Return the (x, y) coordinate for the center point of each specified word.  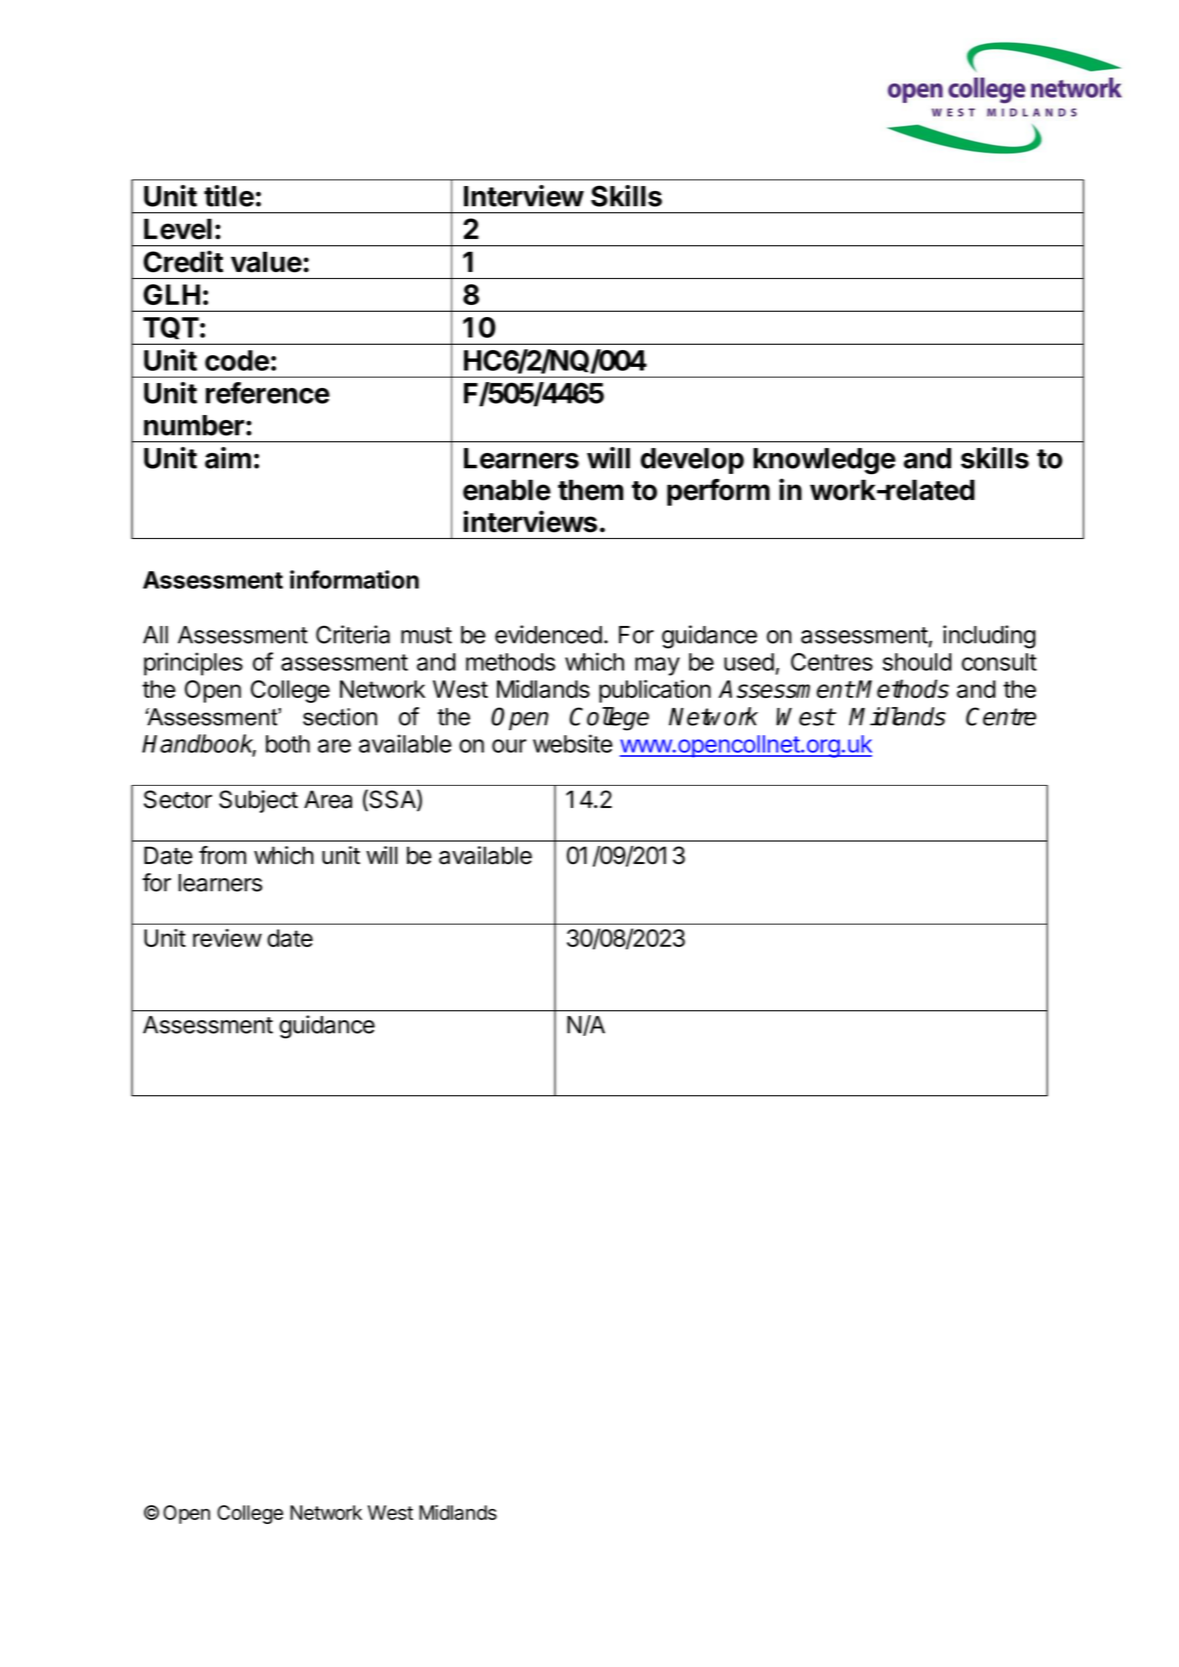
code (237, 360)
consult (999, 662)
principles (193, 664)
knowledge (824, 461)
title (229, 196)
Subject (258, 801)
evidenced (548, 634)
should (917, 662)
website (573, 743)
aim (228, 458)
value (266, 262)
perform (718, 492)
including (989, 637)
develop (692, 461)
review (227, 938)
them (590, 490)
